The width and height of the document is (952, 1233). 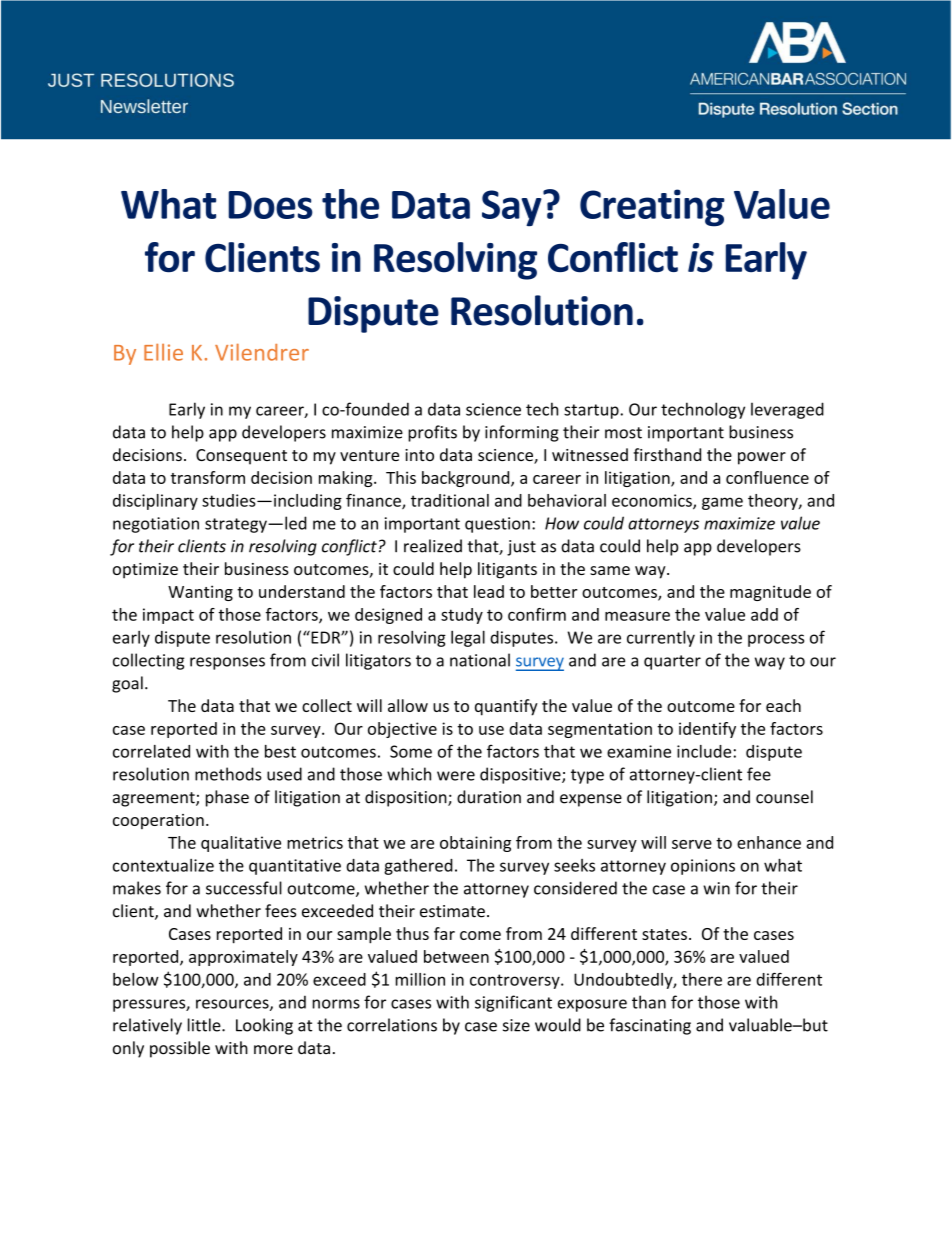 What do you see at coordinates (456, 776) in the document?
I see `were` at bounding box center [456, 776].
